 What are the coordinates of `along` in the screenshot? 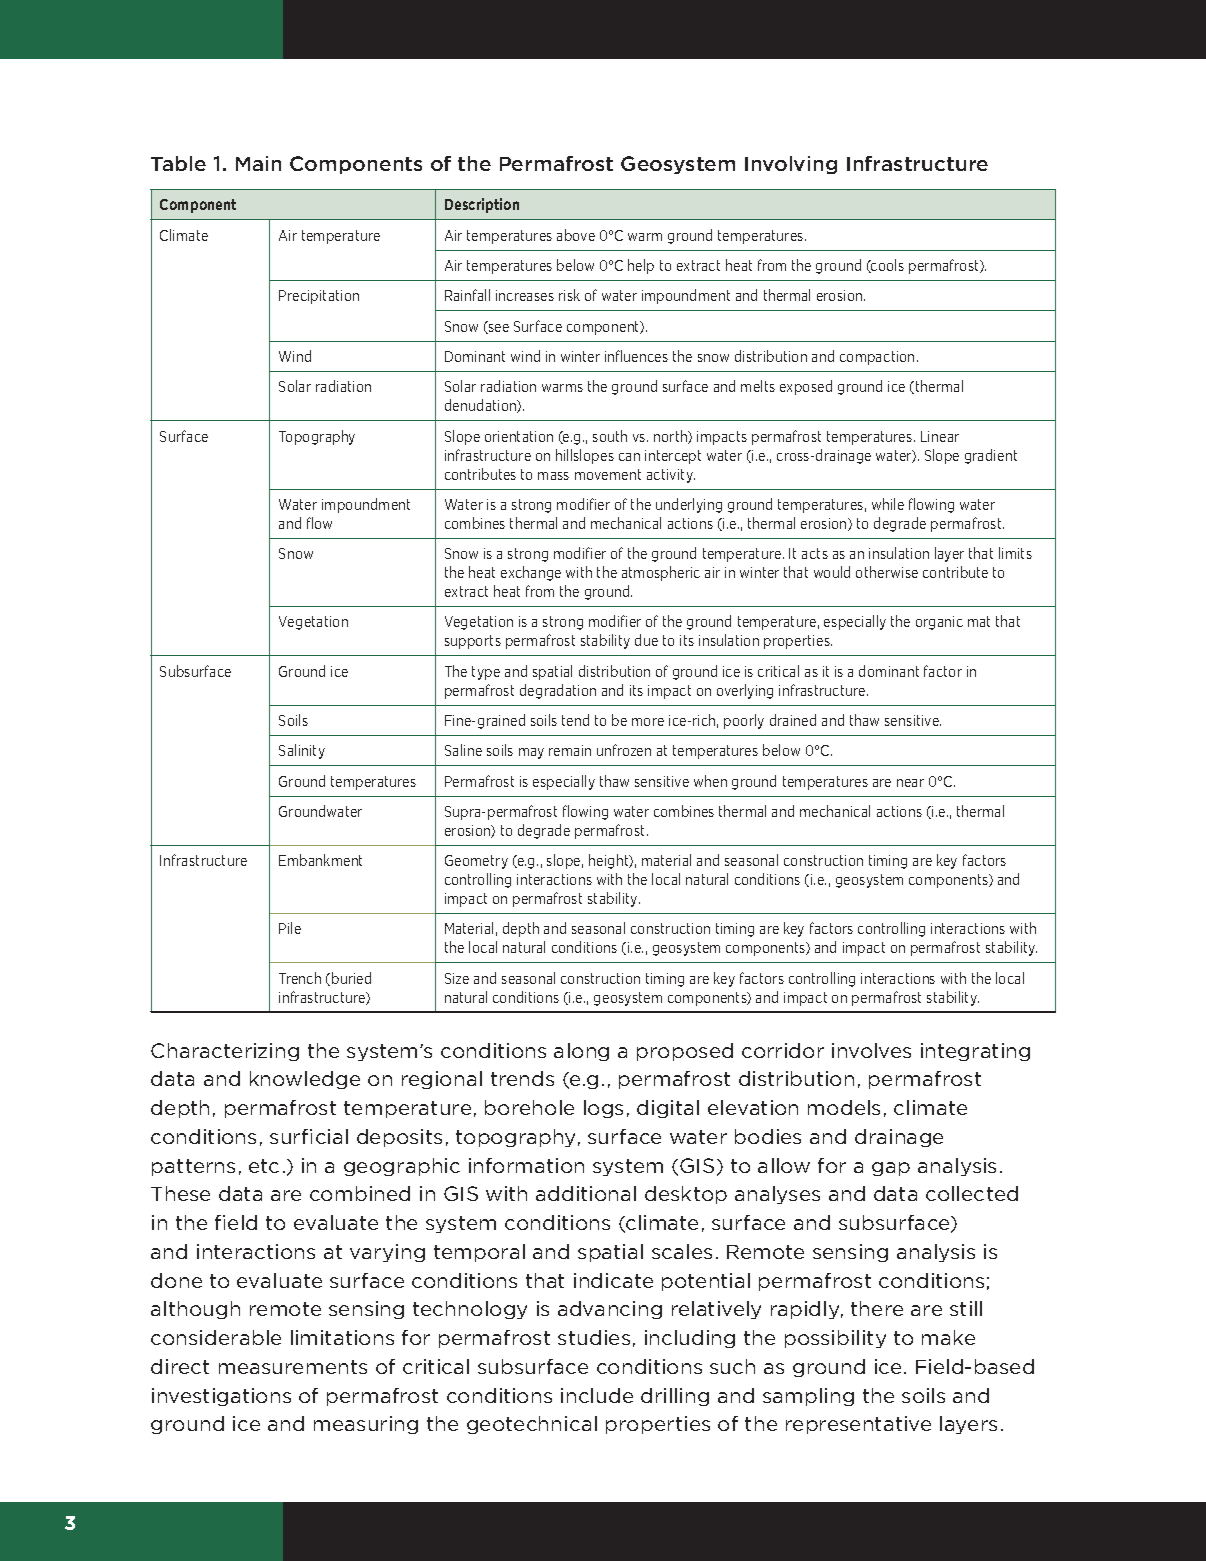 It's located at (581, 1052).
